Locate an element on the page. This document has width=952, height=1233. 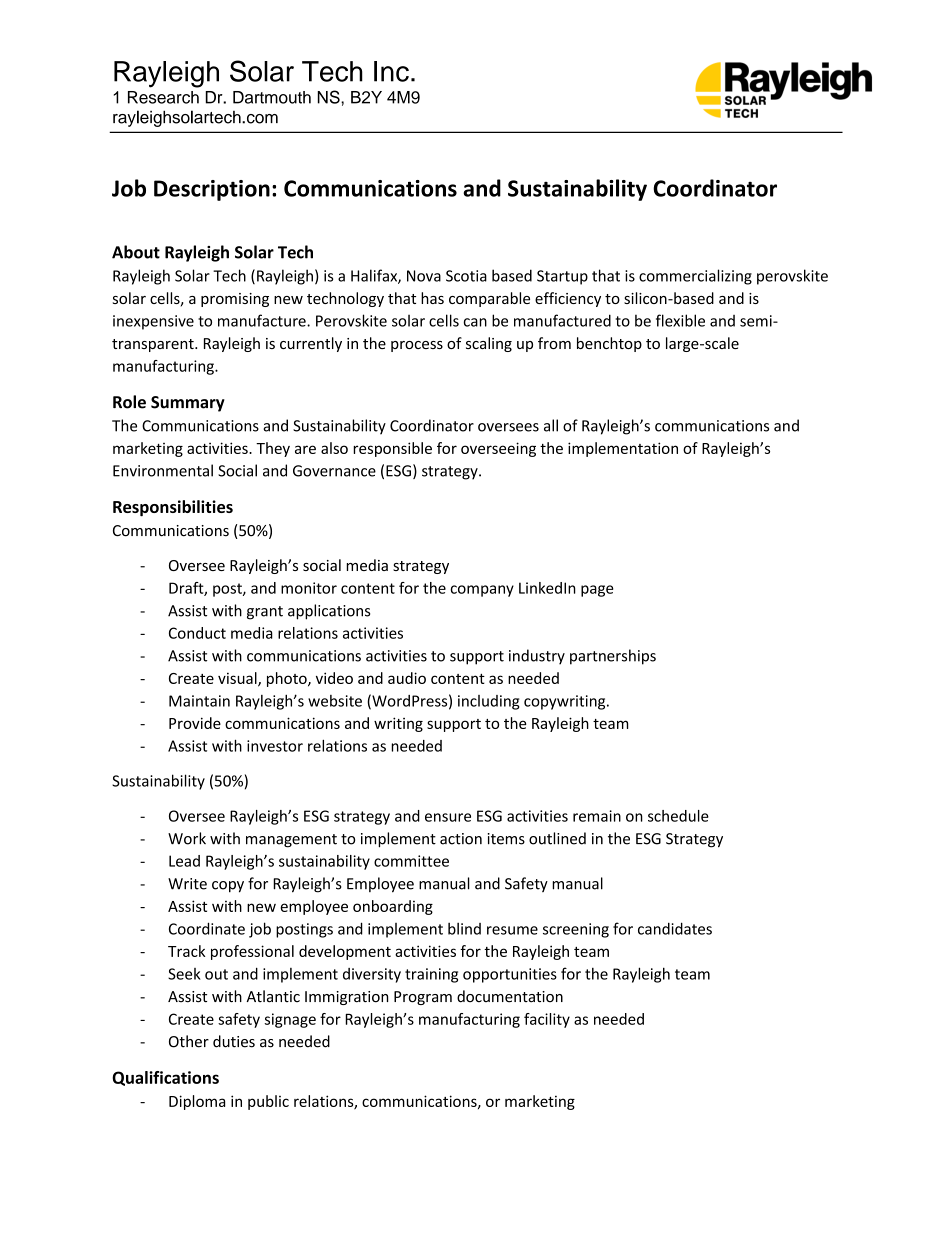
Qualifications is located at coordinates (165, 1078).
